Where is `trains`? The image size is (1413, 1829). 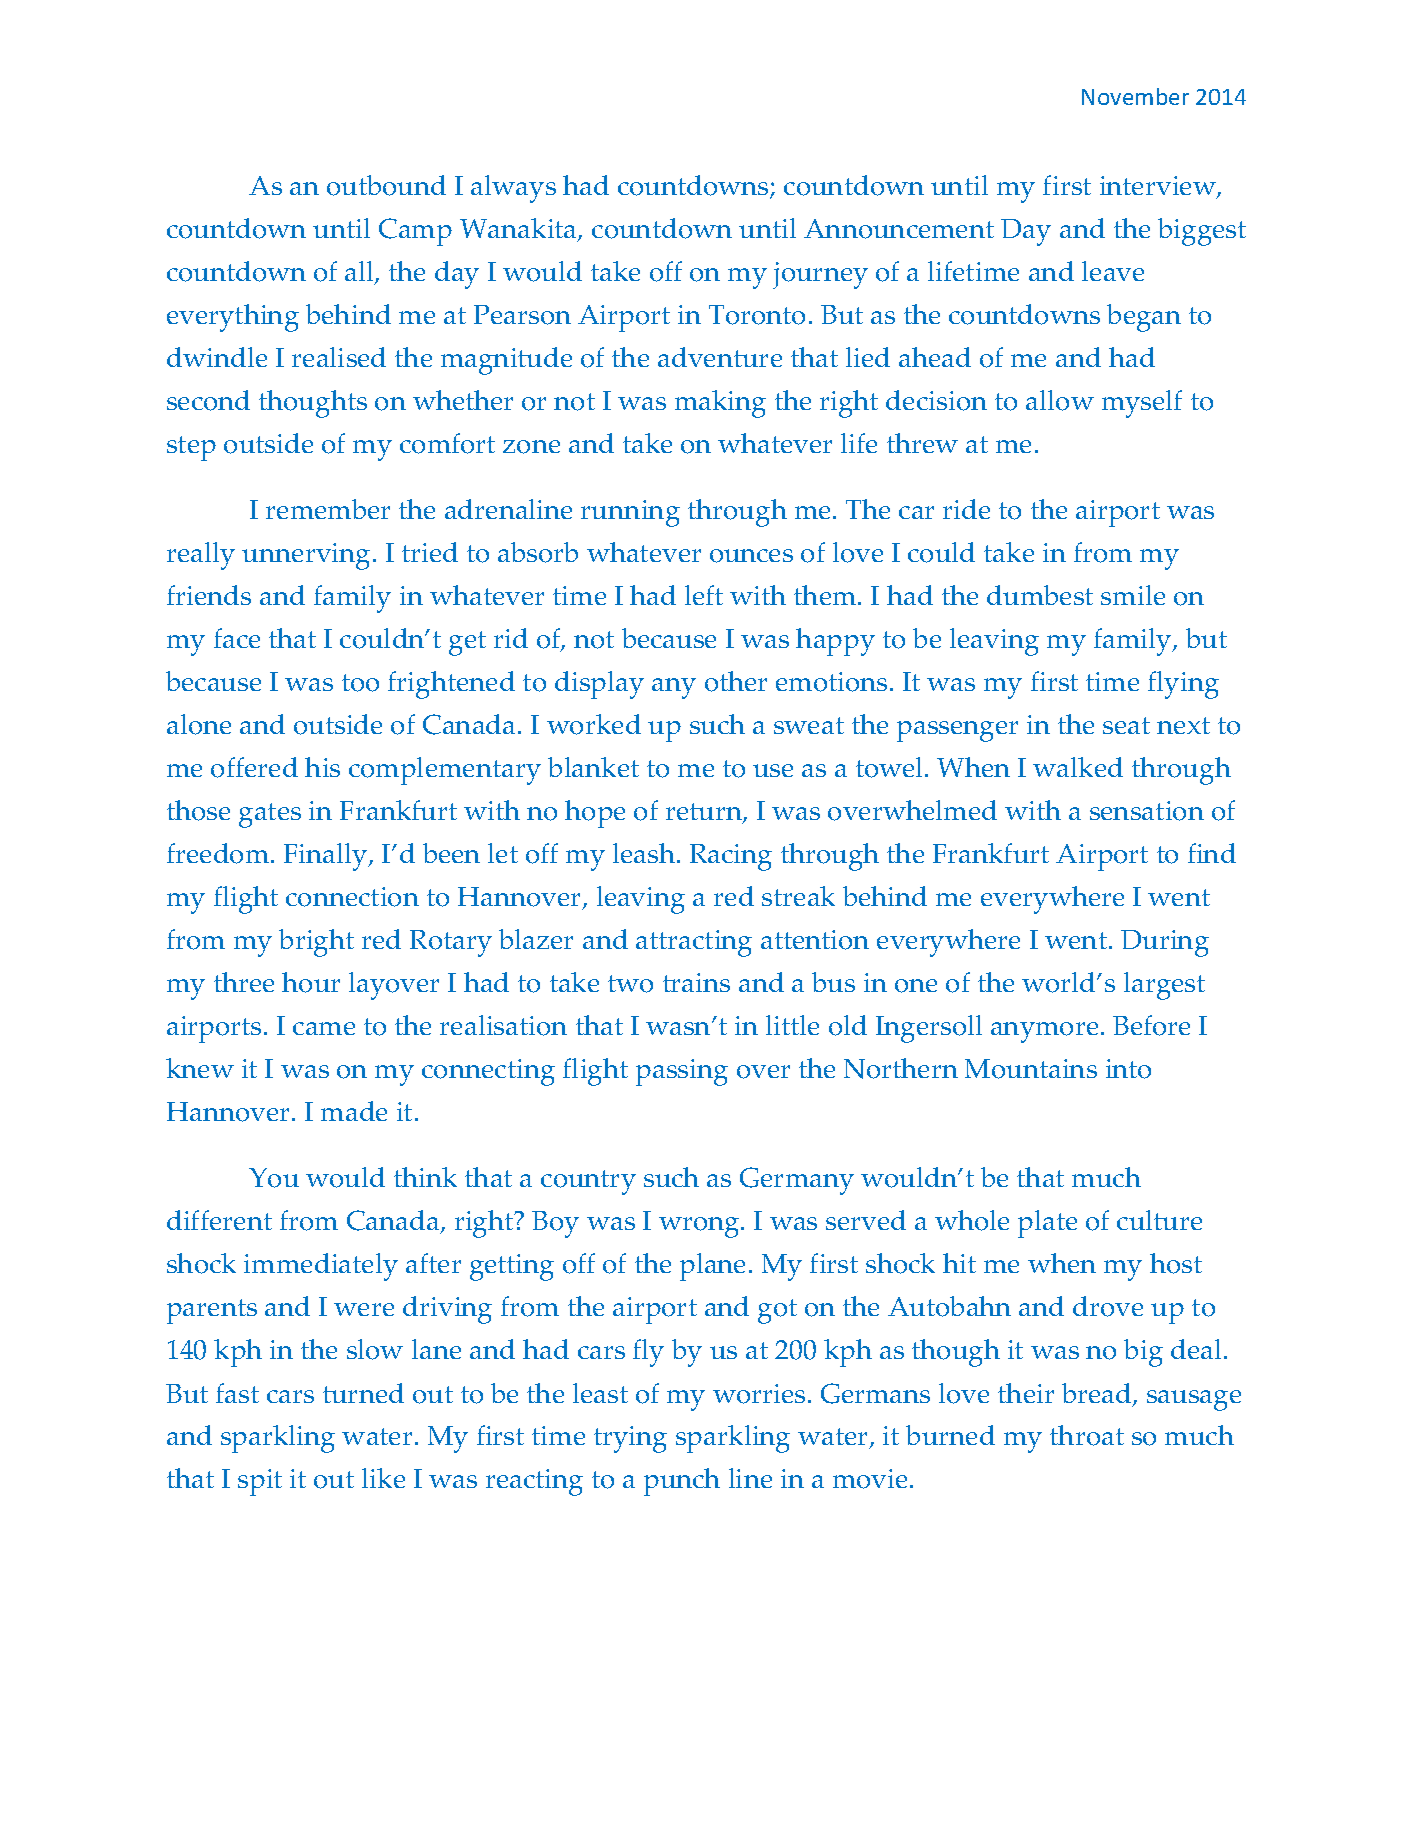 trains is located at coordinates (696, 982).
